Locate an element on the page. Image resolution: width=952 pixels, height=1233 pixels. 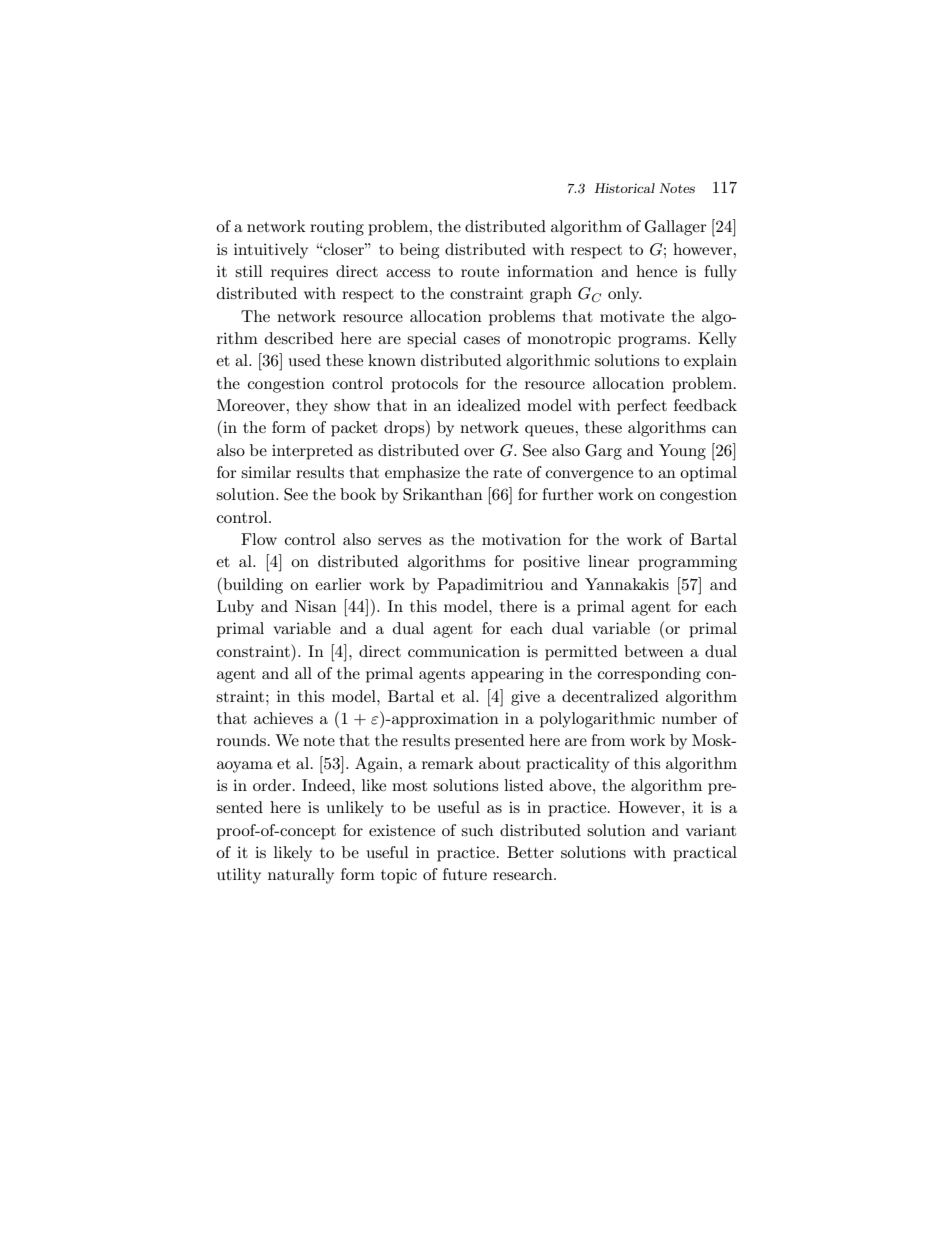
being is located at coordinates (419, 251).
